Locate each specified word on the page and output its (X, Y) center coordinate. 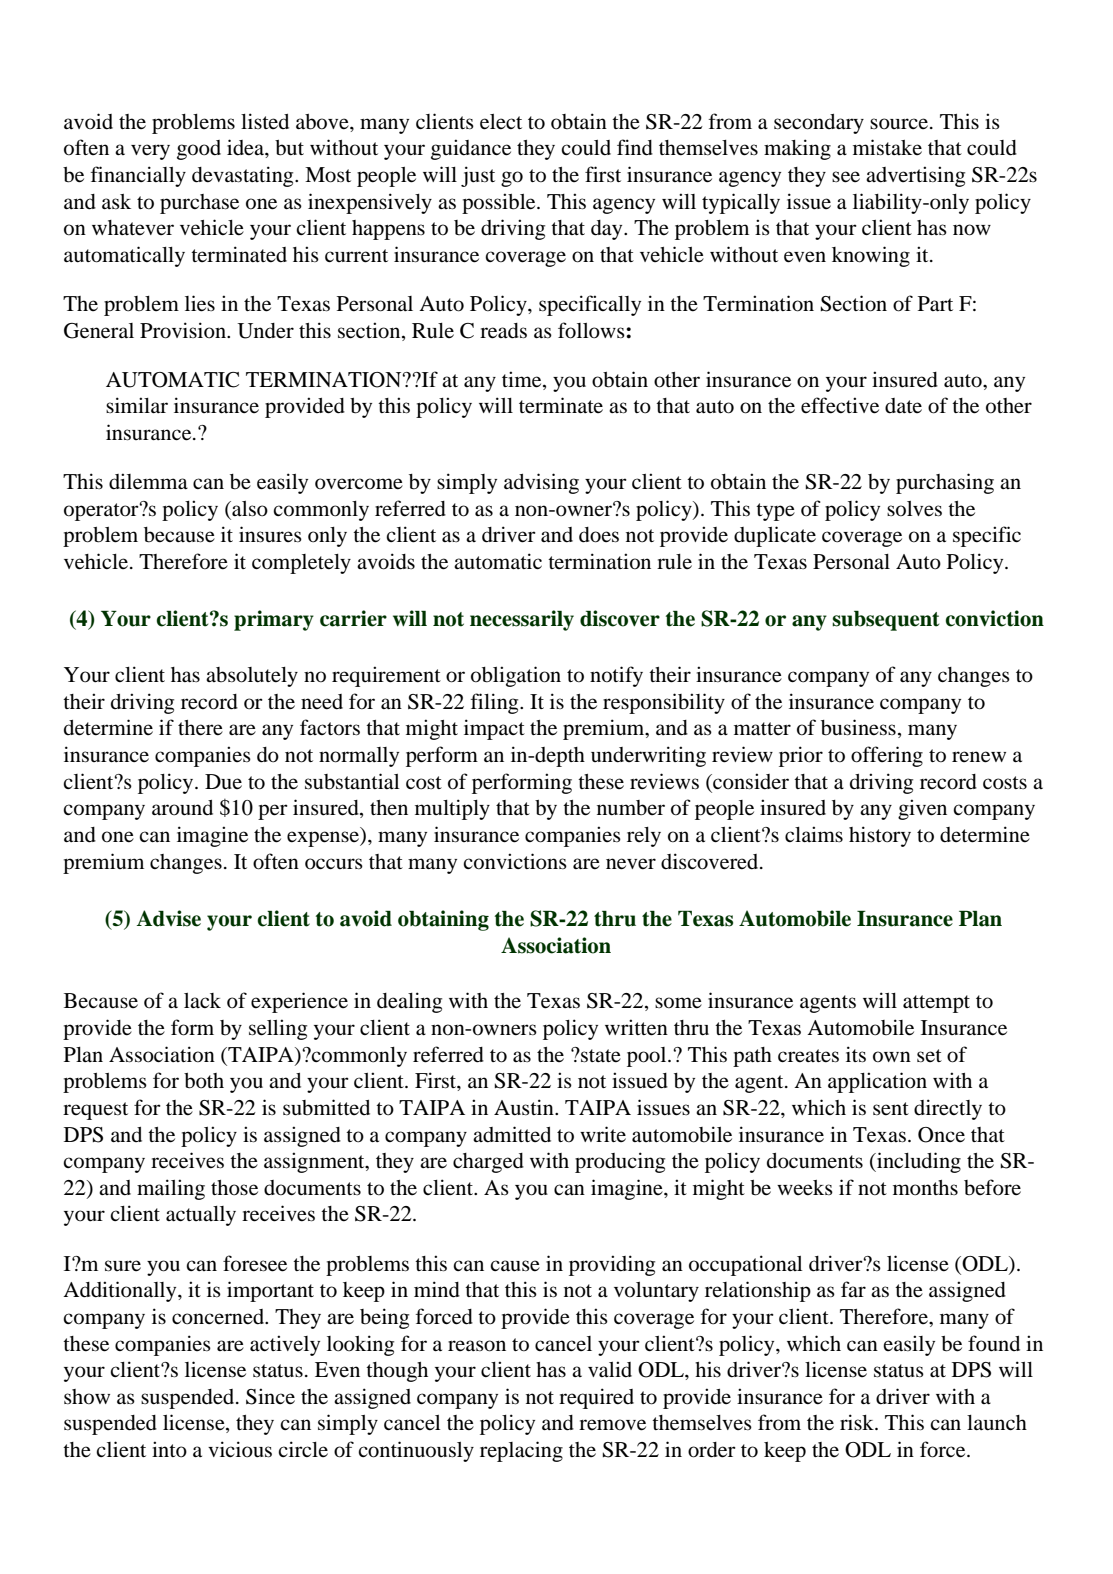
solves (914, 509)
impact (494, 729)
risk (858, 1422)
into (169, 1449)
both (204, 1081)
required (596, 1398)
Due (223, 782)
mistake (887, 147)
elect (501, 122)
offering (887, 756)
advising (541, 483)
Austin (525, 1107)
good (199, 150)
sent (891, 1109)
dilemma (148, 481)
